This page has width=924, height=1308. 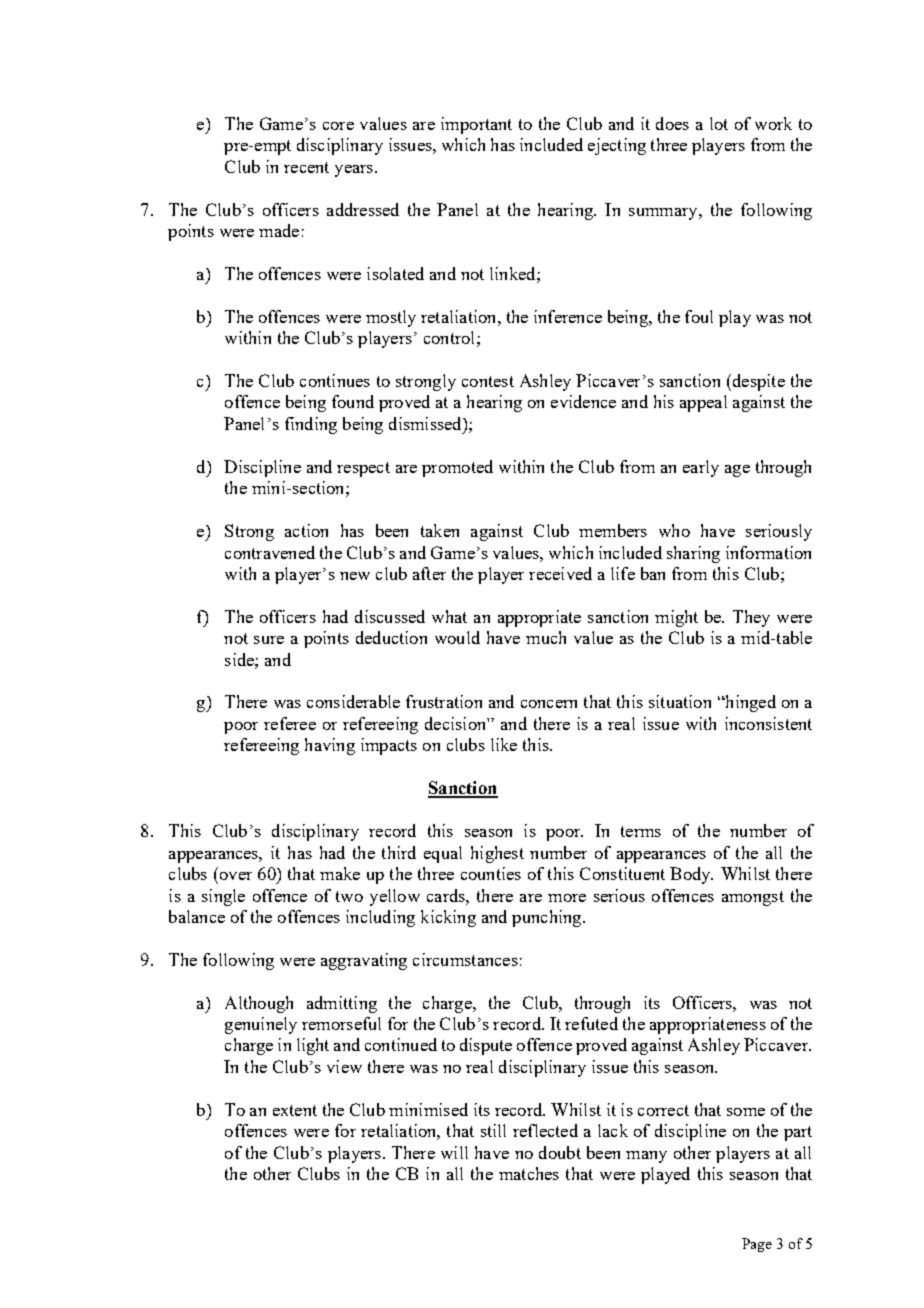 I want to click on Page, so click(x=757, y=1245).
